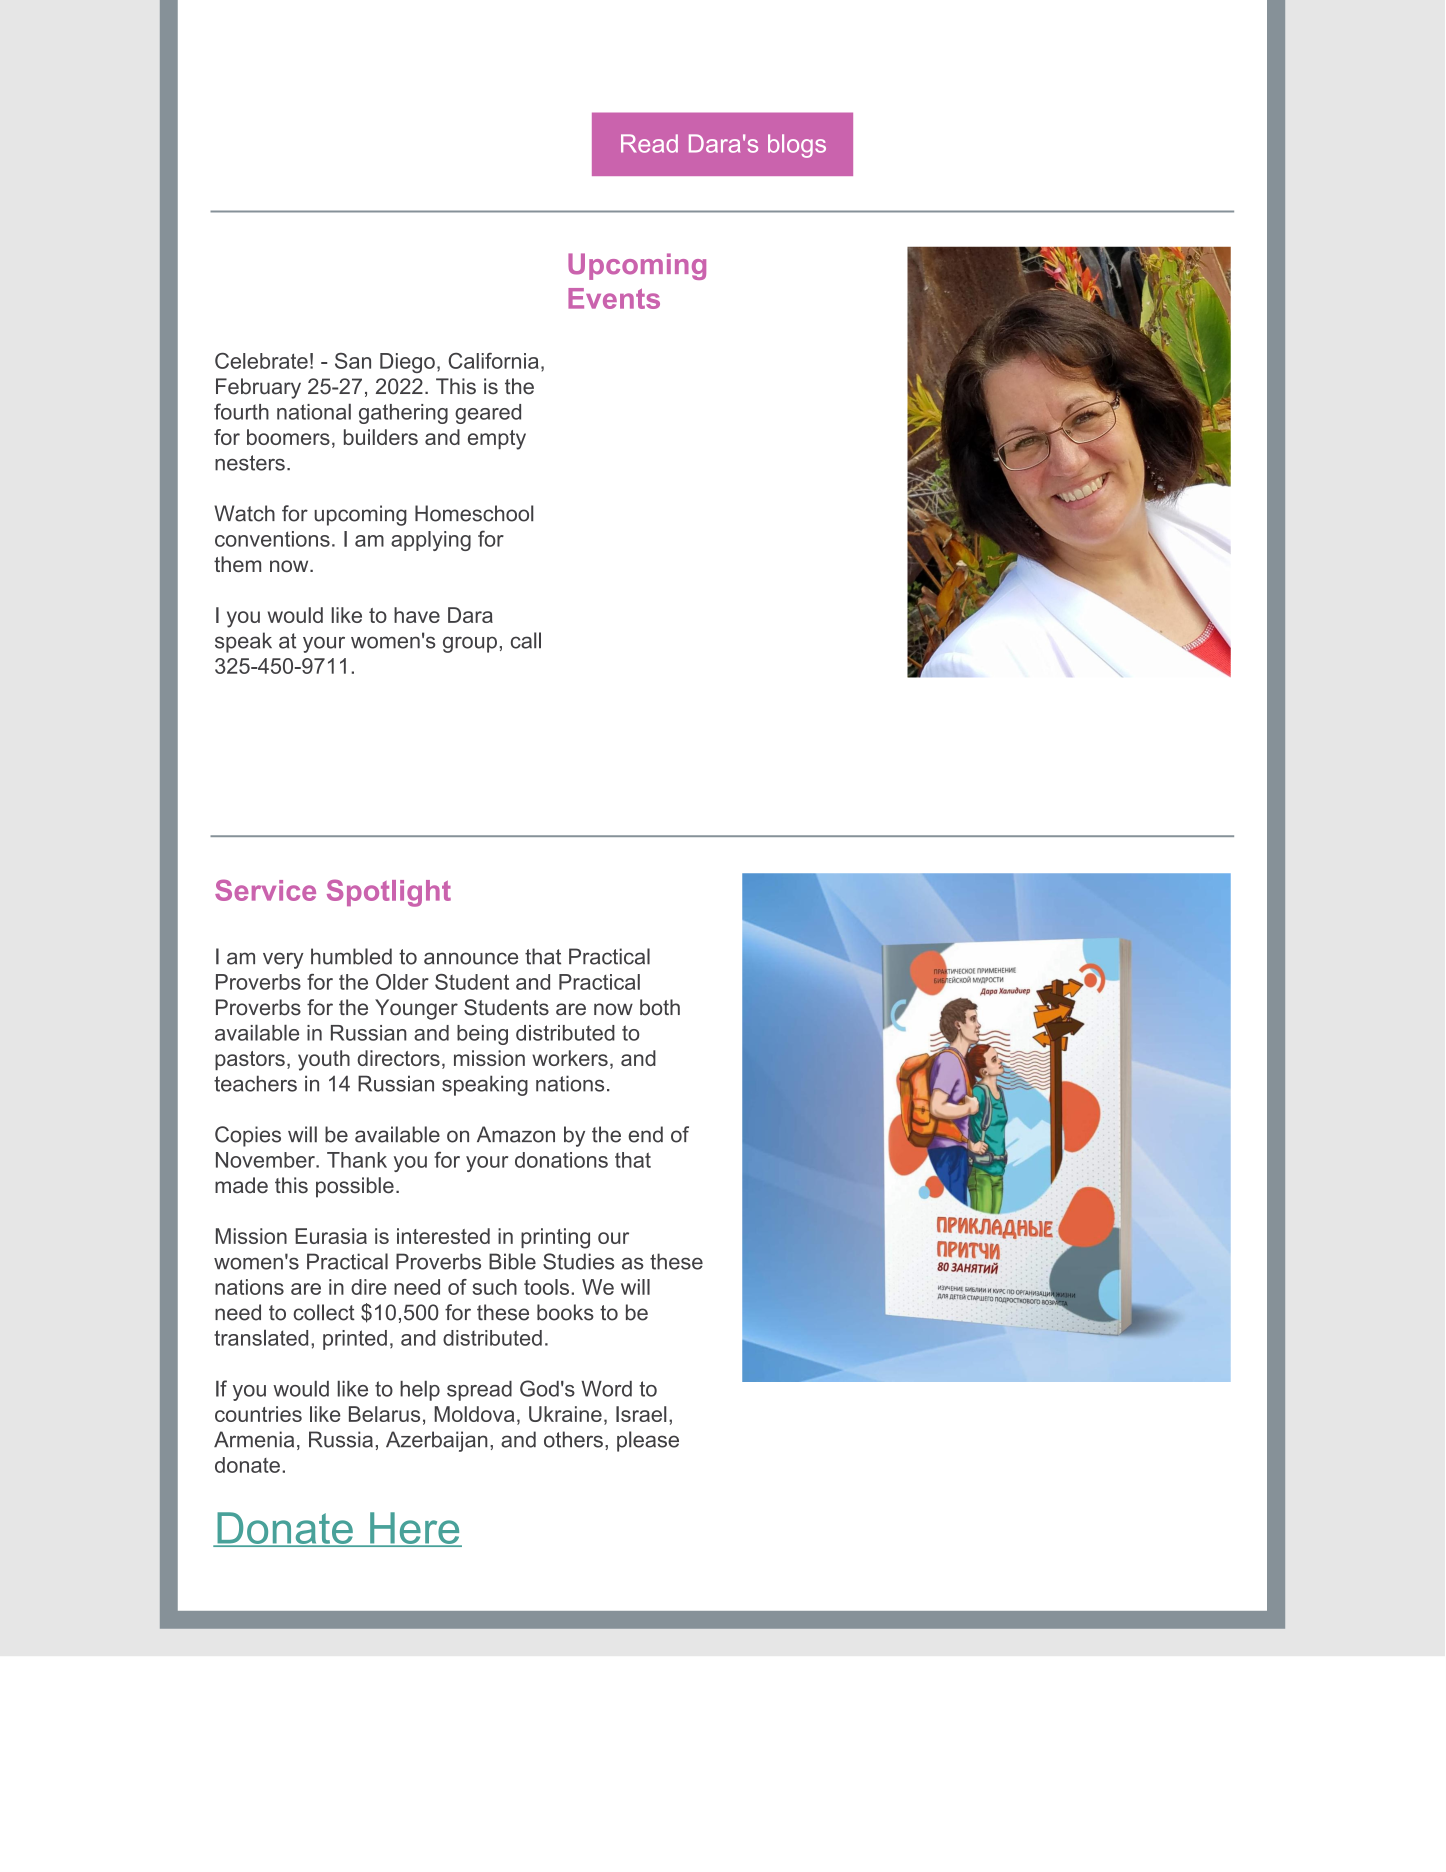 Image resolution: width=1446 pixels, height=1872 pixels. What do you see at coordinates (470, 644) in the screenshot?
I see `group` at bounding box center [470, 644].
